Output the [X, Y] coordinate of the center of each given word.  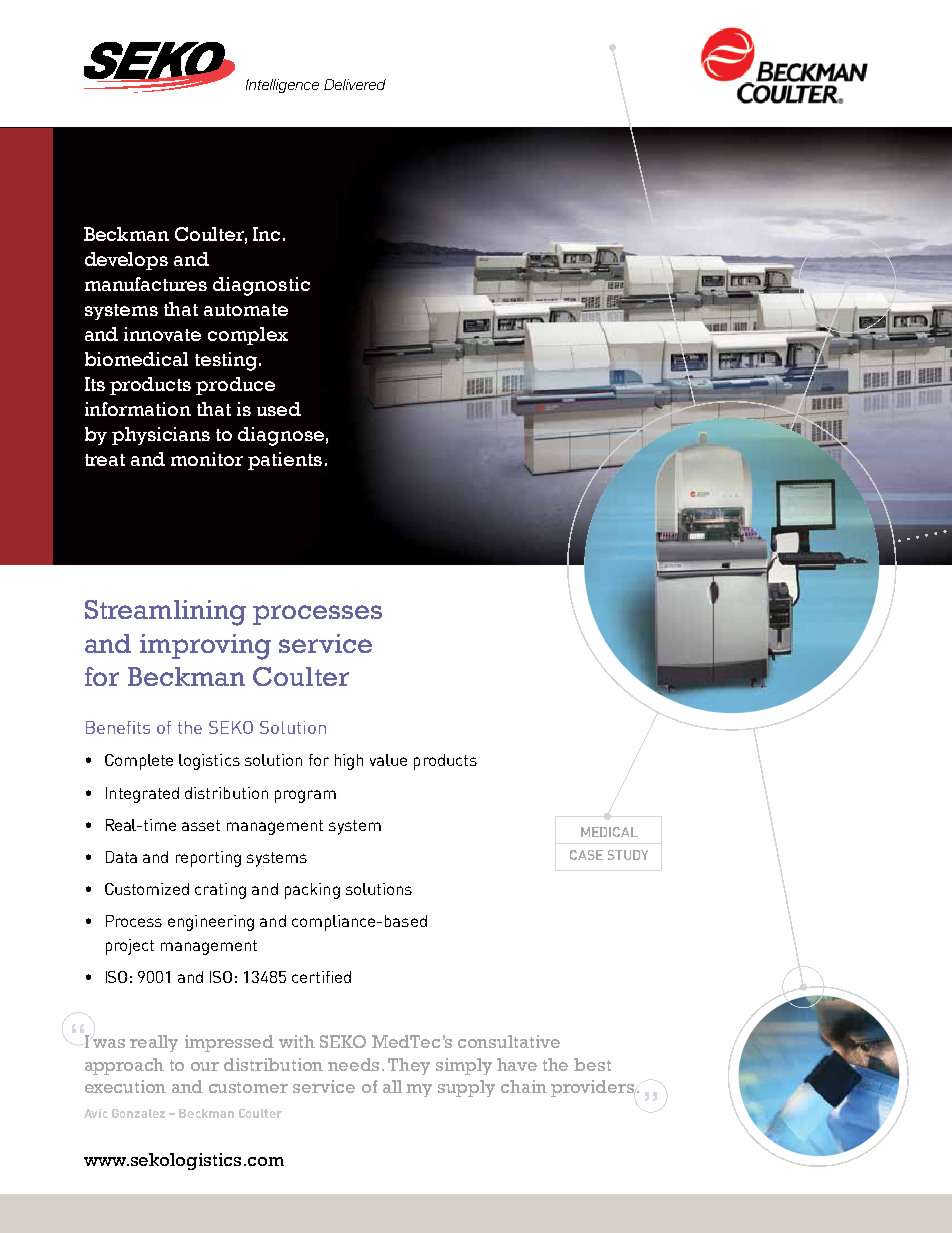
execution [125, 1086]
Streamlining [165, 613]
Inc [266, 234]
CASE [586, 855]
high [349, 762]
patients [285, 461]
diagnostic [261, 286]
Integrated [142, 795]
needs [355, 1064]
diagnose [281, 436]
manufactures [146, 284]
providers [592, 1088]
